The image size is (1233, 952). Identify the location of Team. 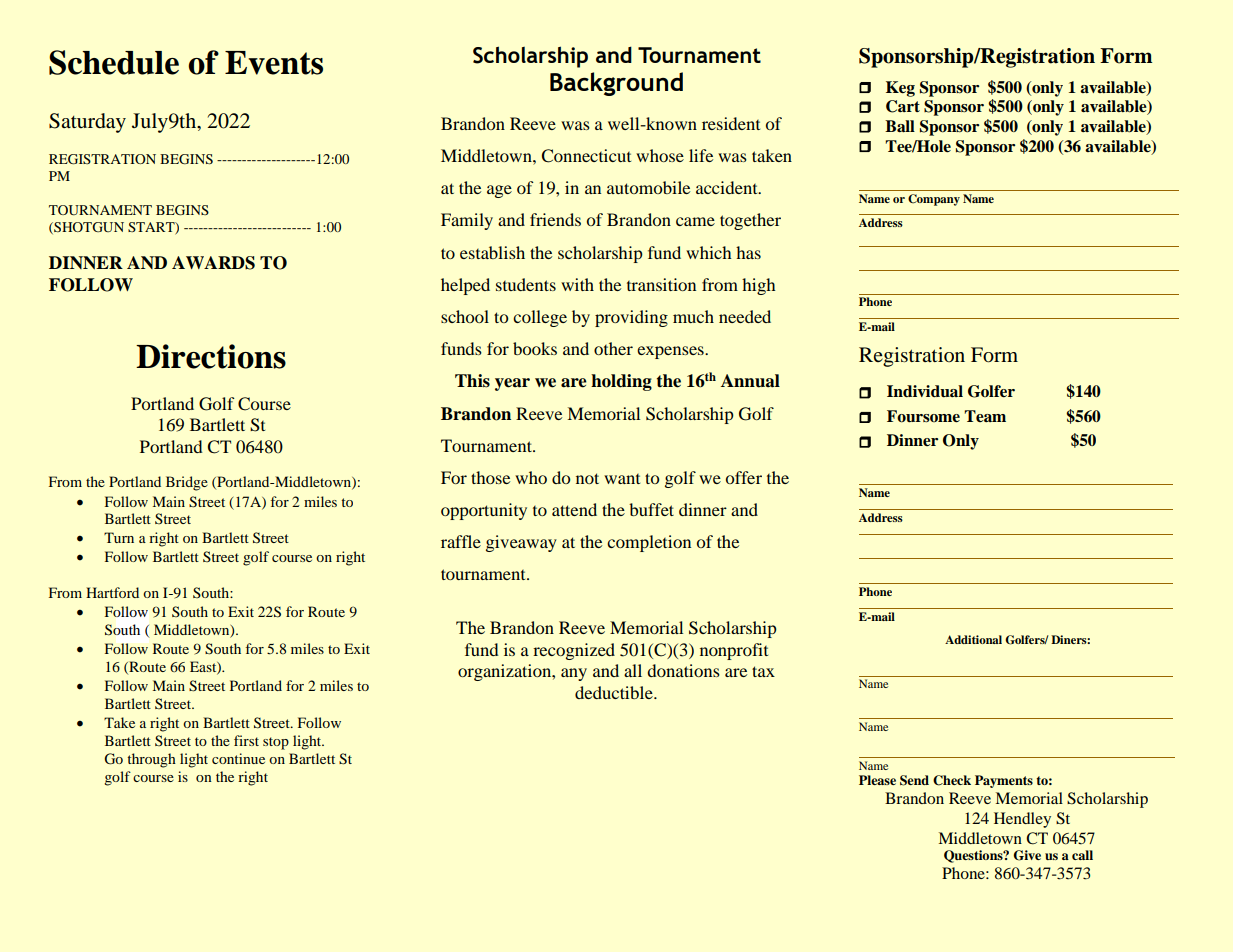
(985, 416).
